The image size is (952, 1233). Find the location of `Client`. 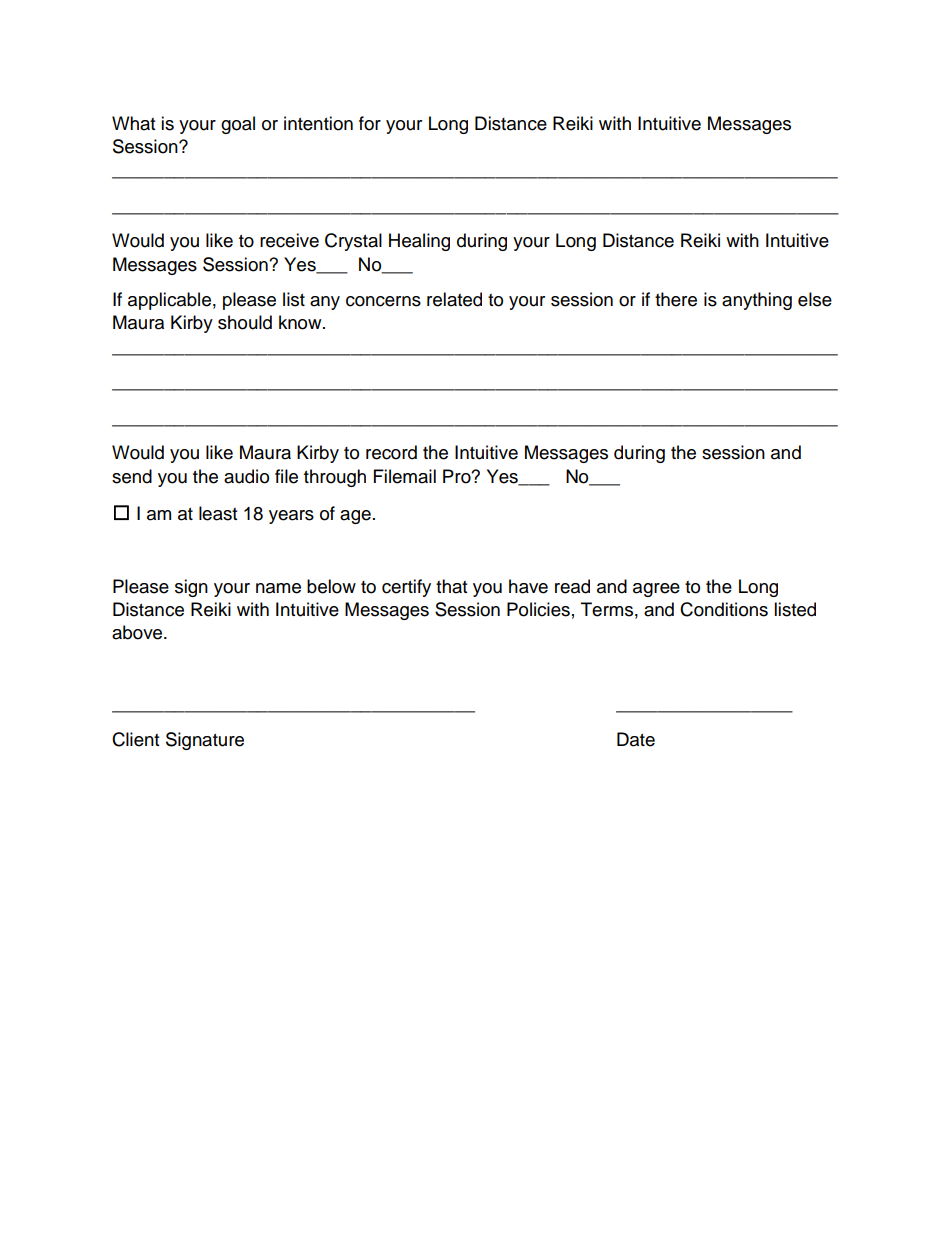

Client is located at coordinates (135, 739).
